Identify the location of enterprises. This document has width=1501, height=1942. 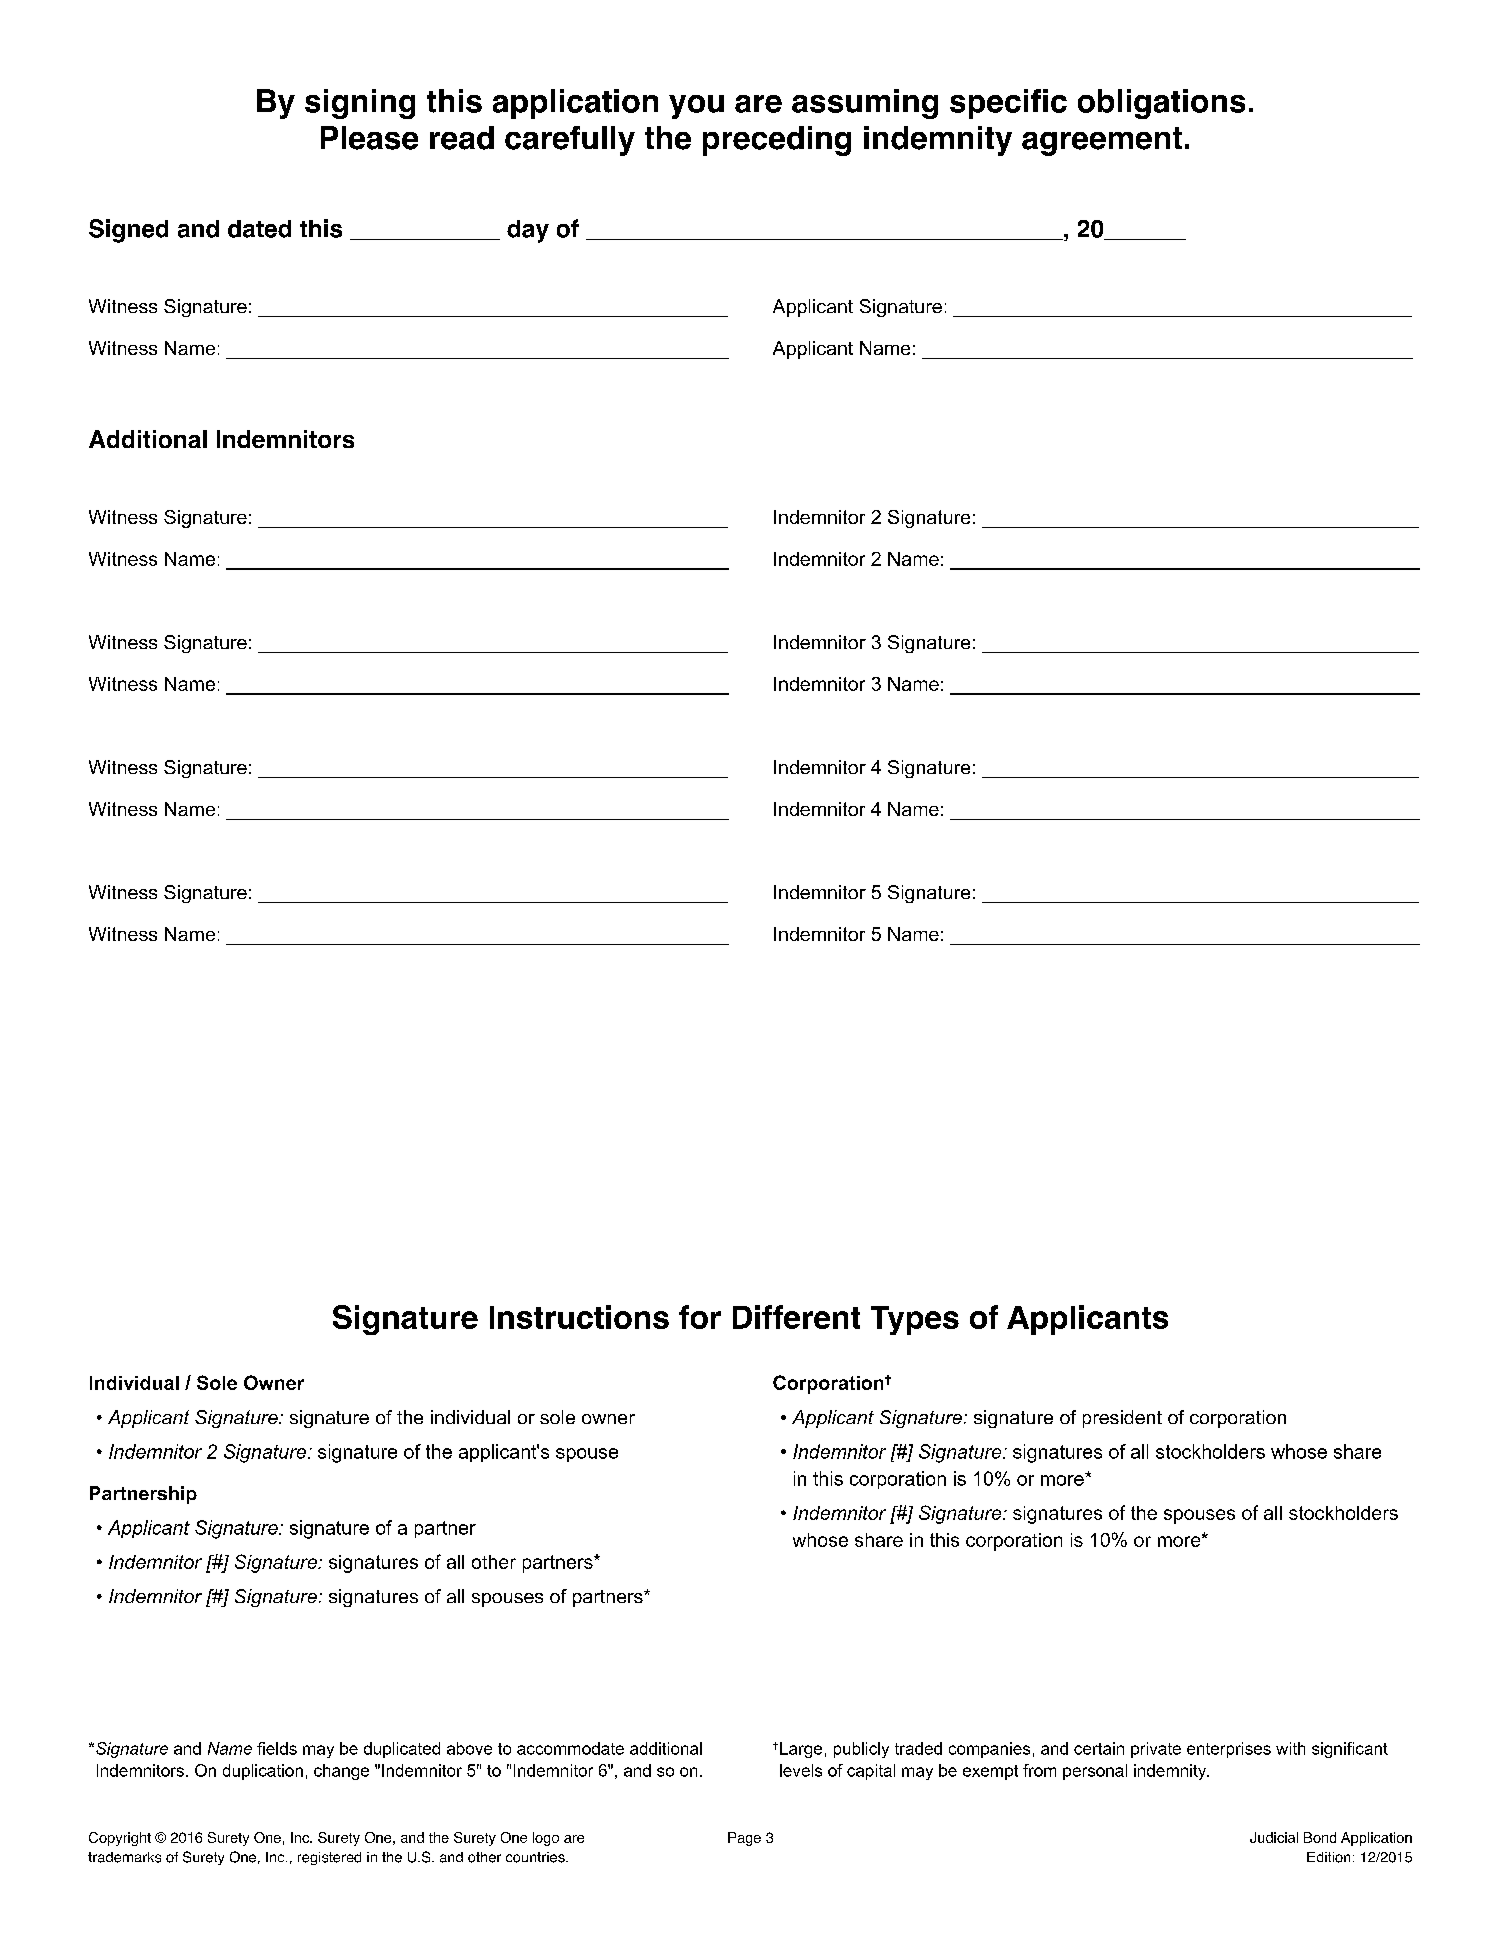
(1229, 1750).
